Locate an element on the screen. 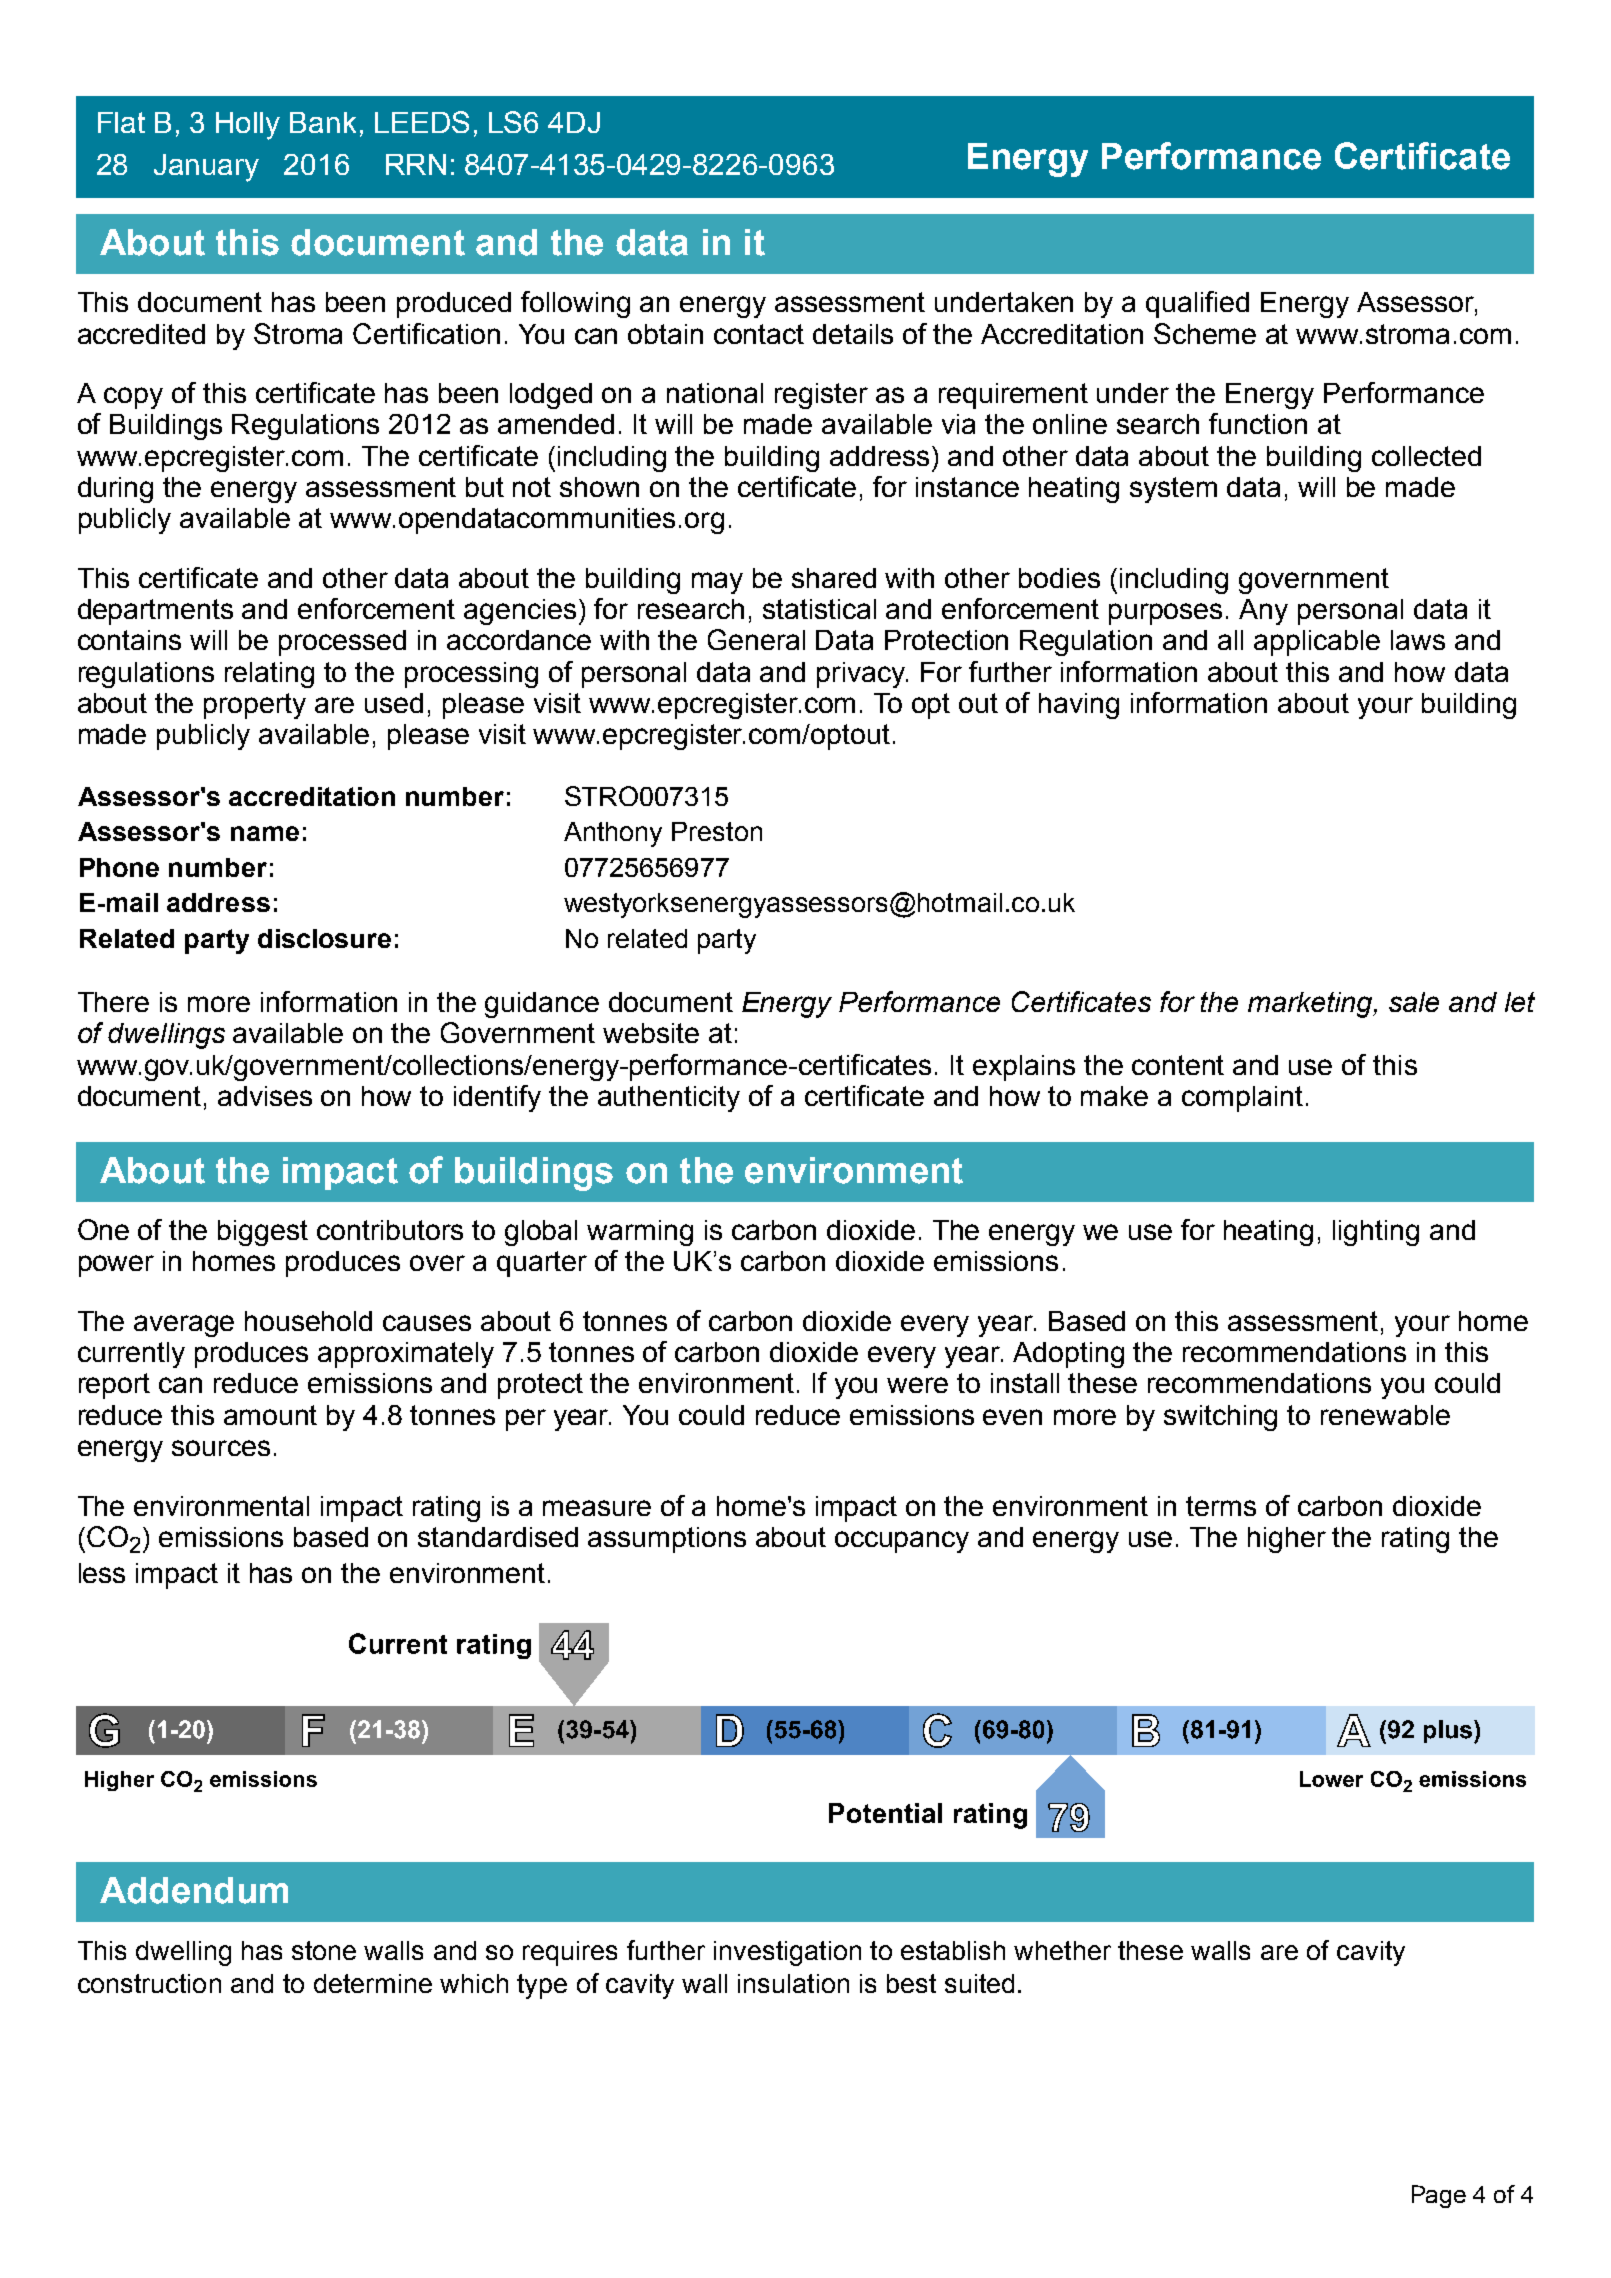  Page is located at coordinates (1439, 2196).
